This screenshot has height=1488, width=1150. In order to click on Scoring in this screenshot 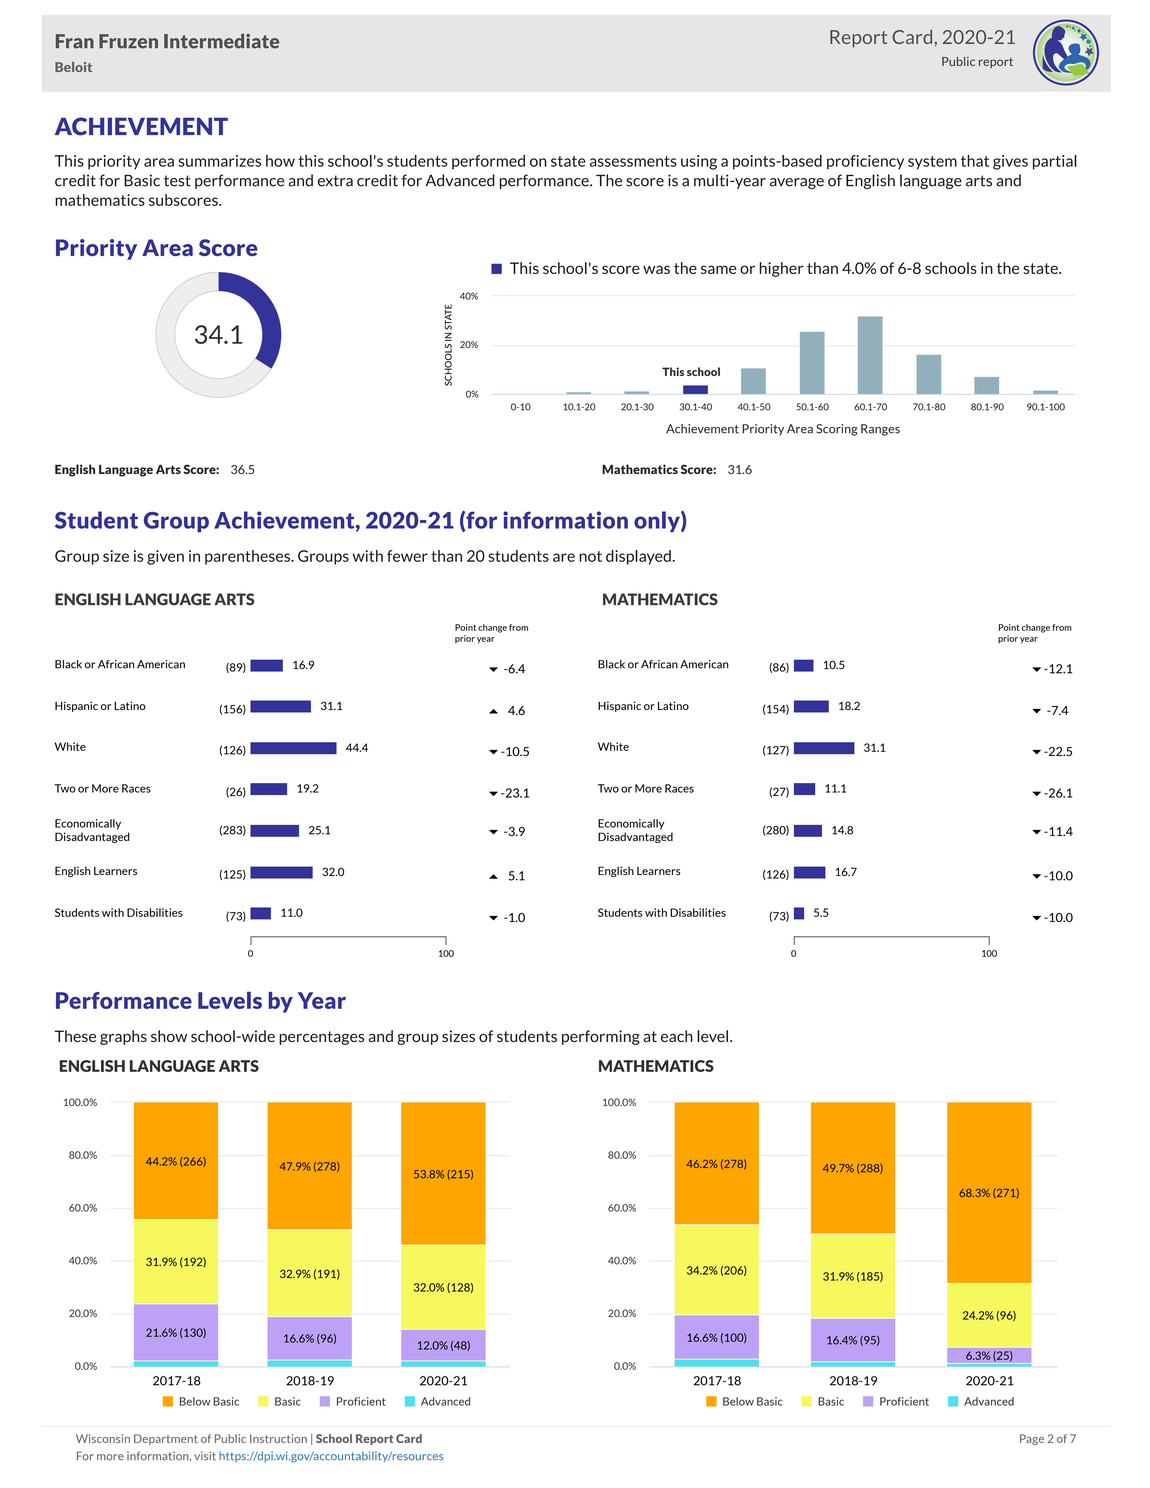, I will do `click(837, 430)`.
